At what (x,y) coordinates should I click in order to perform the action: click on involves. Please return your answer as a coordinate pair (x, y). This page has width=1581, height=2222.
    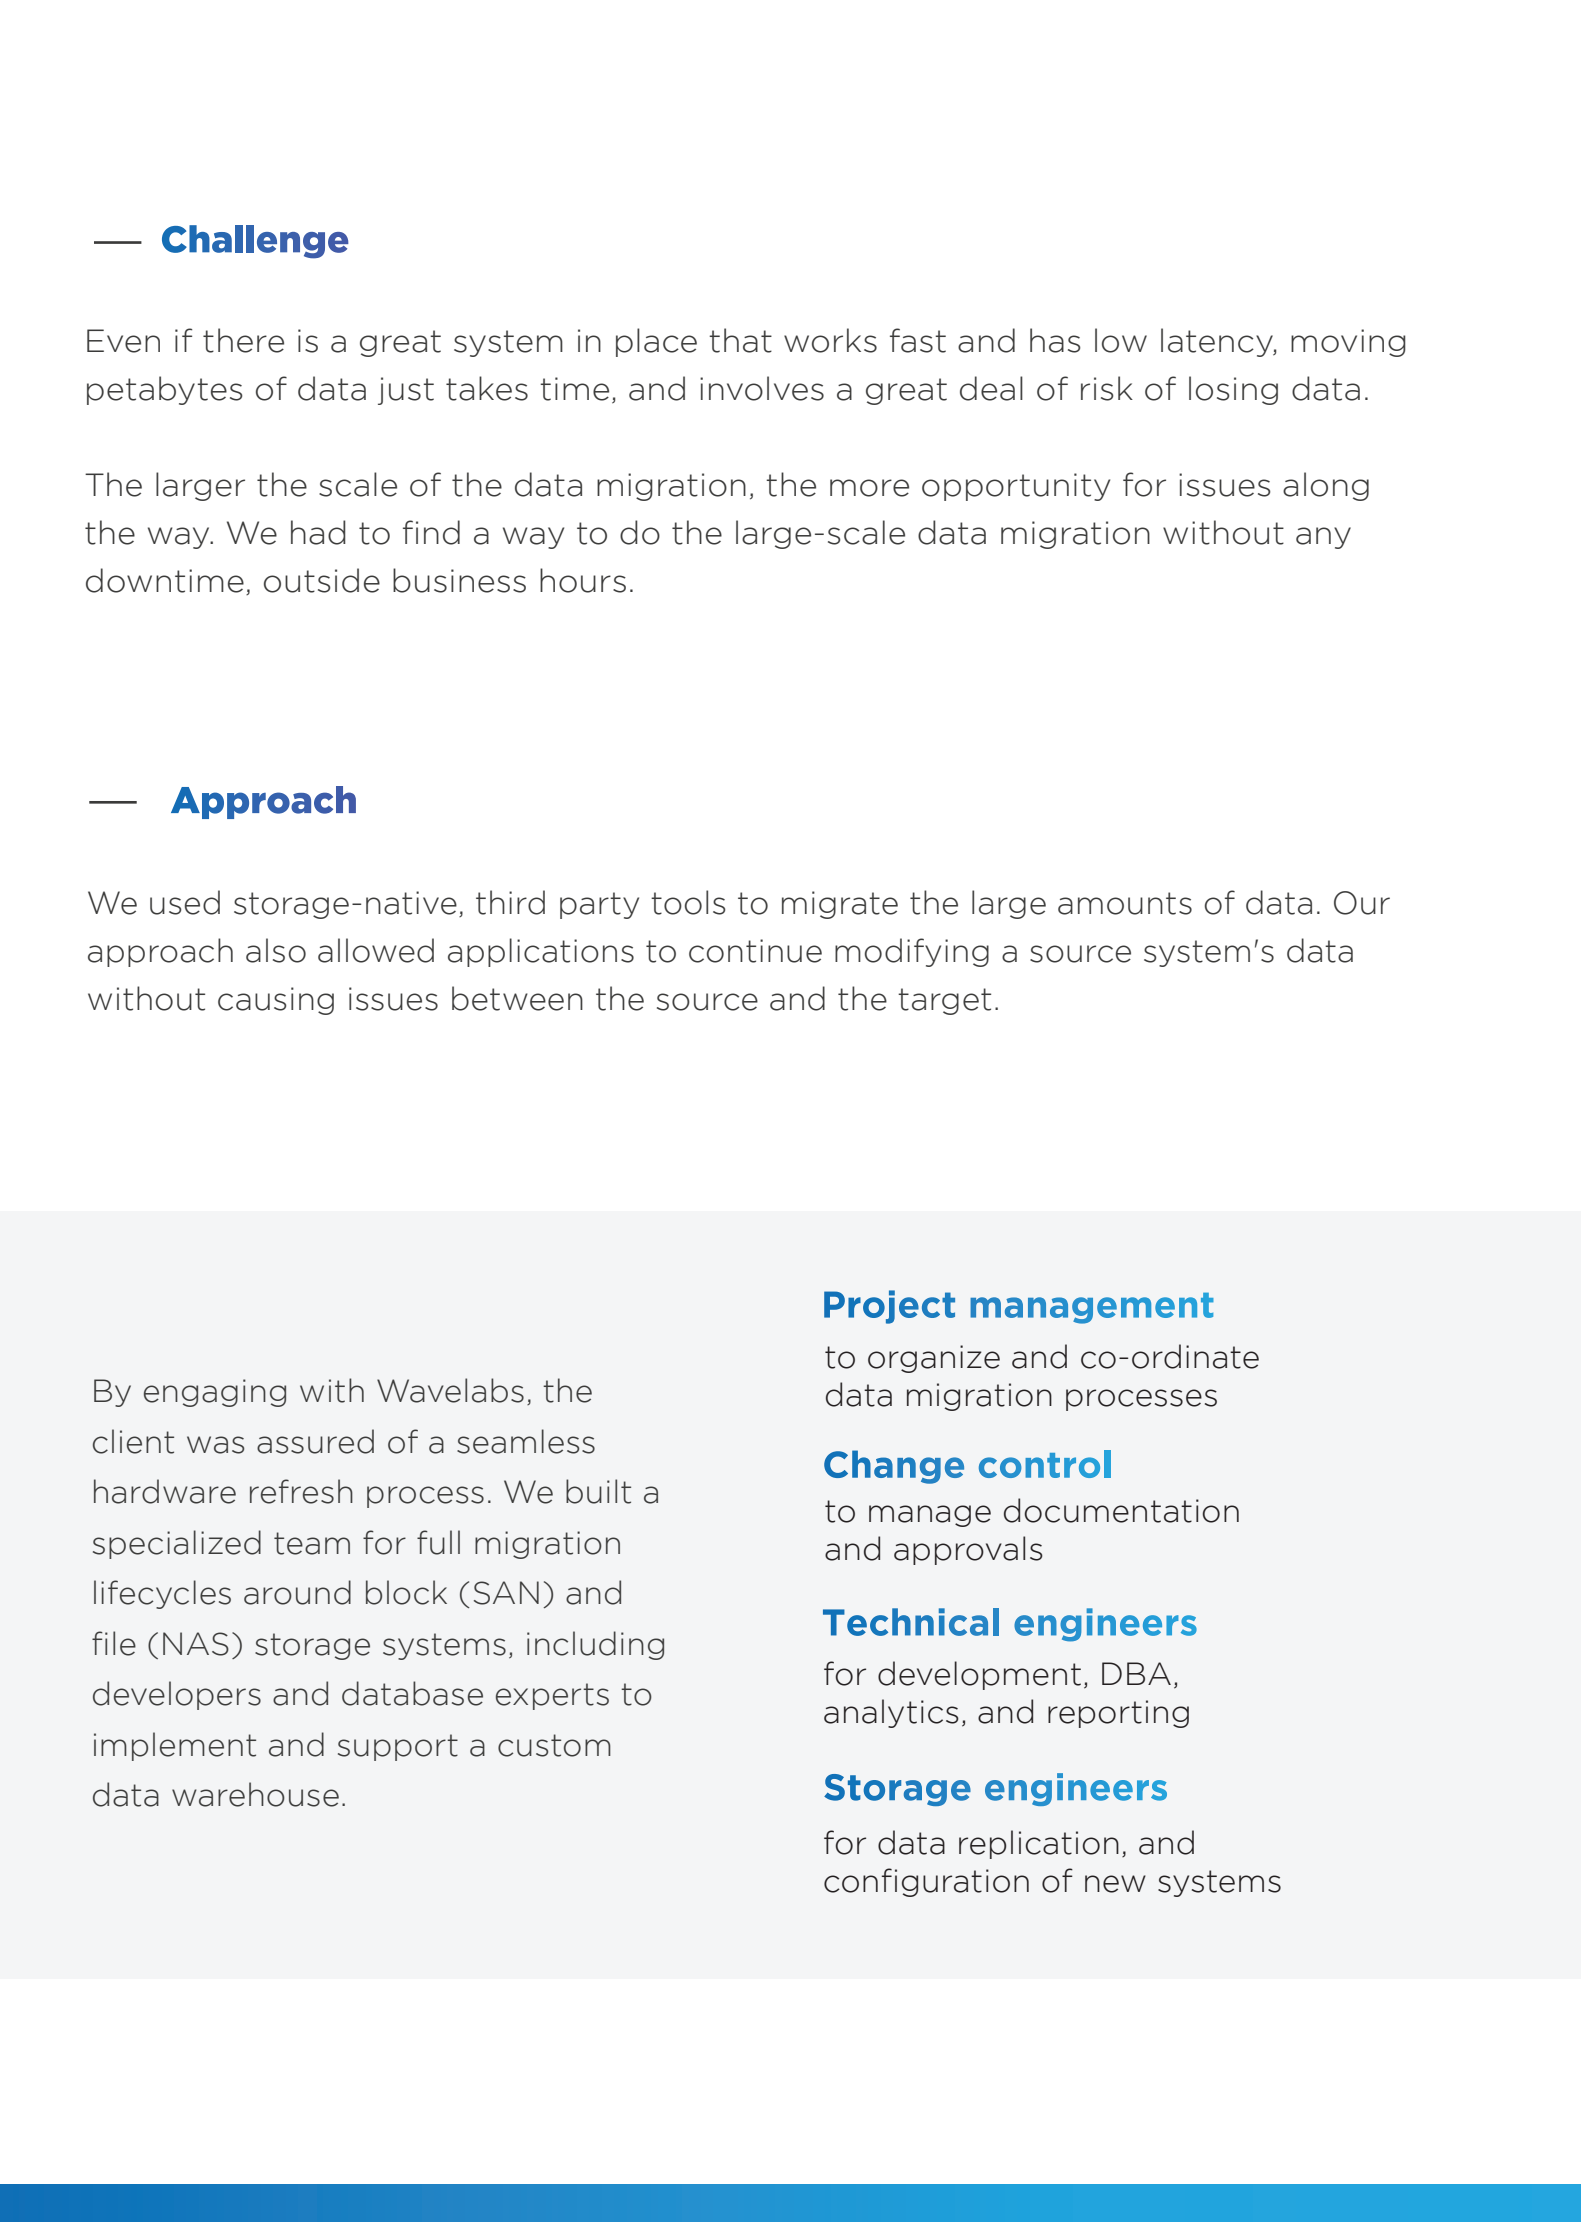
    Looking at the image, I should click on (762, 388).
